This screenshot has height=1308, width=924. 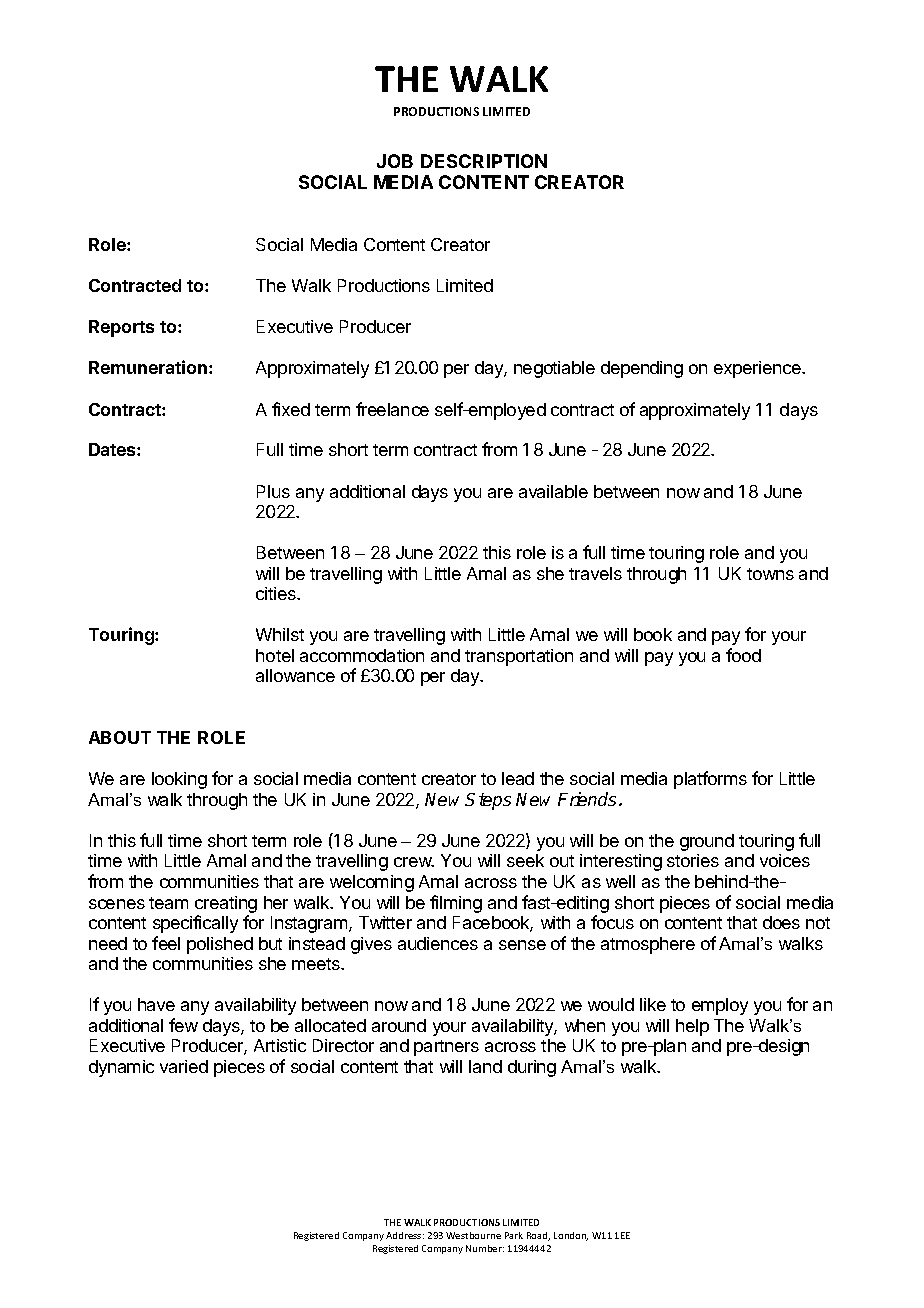 What do you see at coordinates (743, 655) in the screenshot?
I see `food` at bounding box center [743, 655].
